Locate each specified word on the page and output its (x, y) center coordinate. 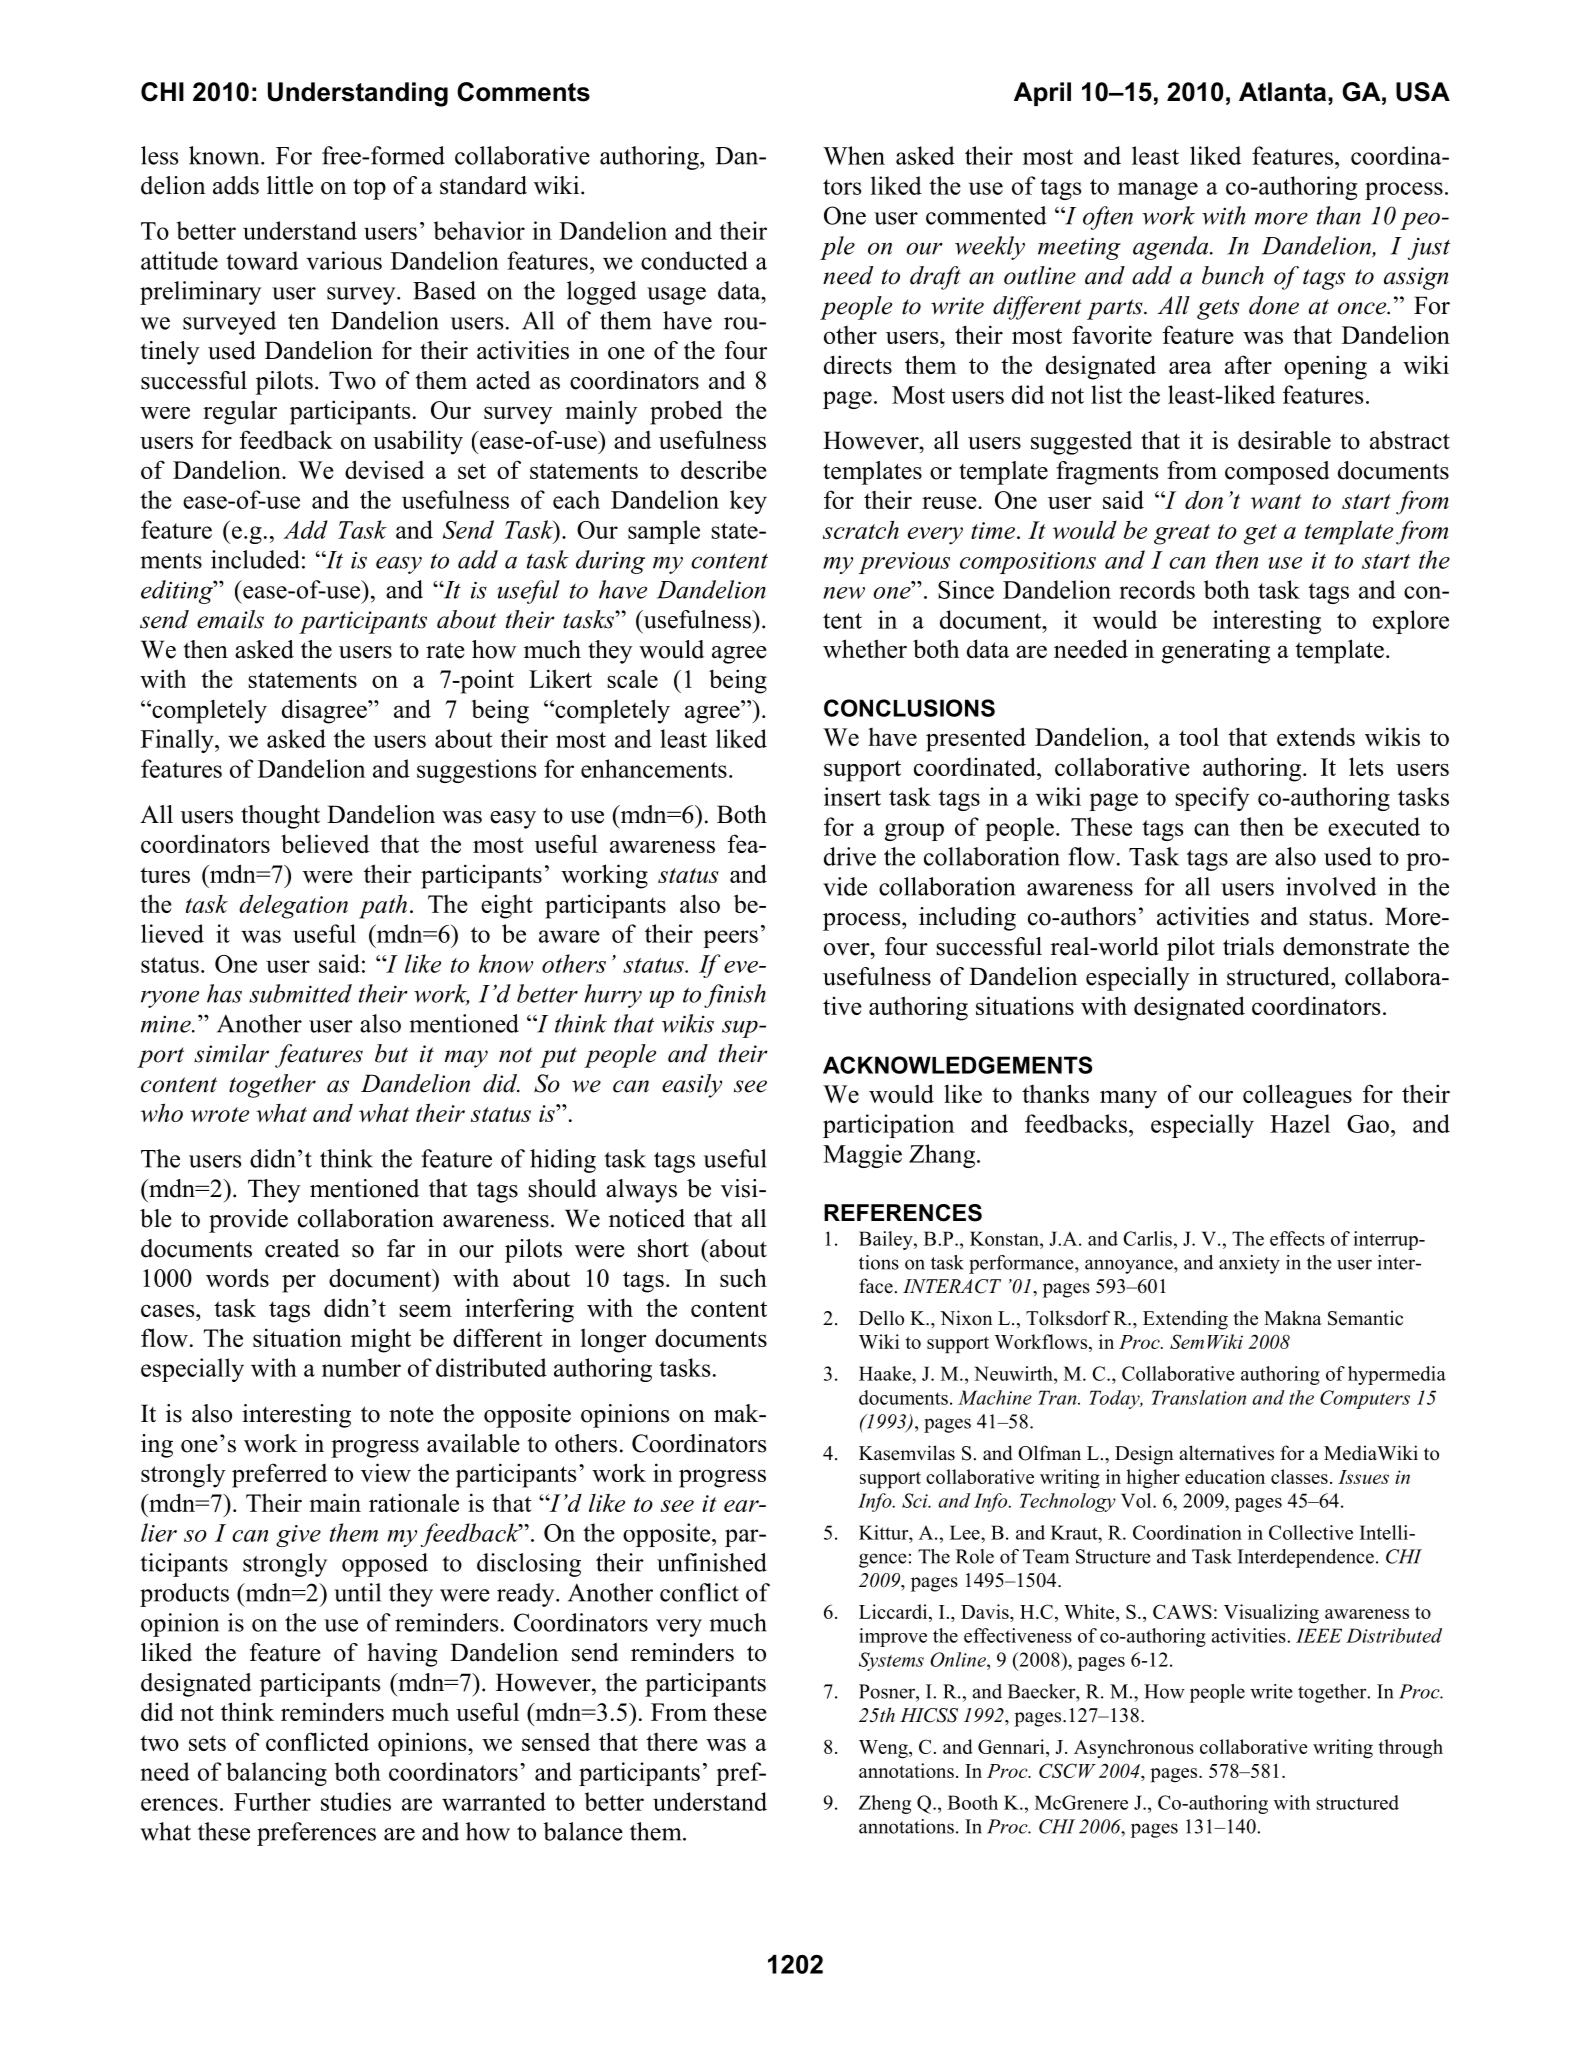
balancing (276, 1774)
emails (230, 619)
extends (1316, 736)
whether (865, 648)
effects (1297, 1238)
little (290, 185)
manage (1158, 191)
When (854, 155)
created (302, 1248)
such (743, 1277)
